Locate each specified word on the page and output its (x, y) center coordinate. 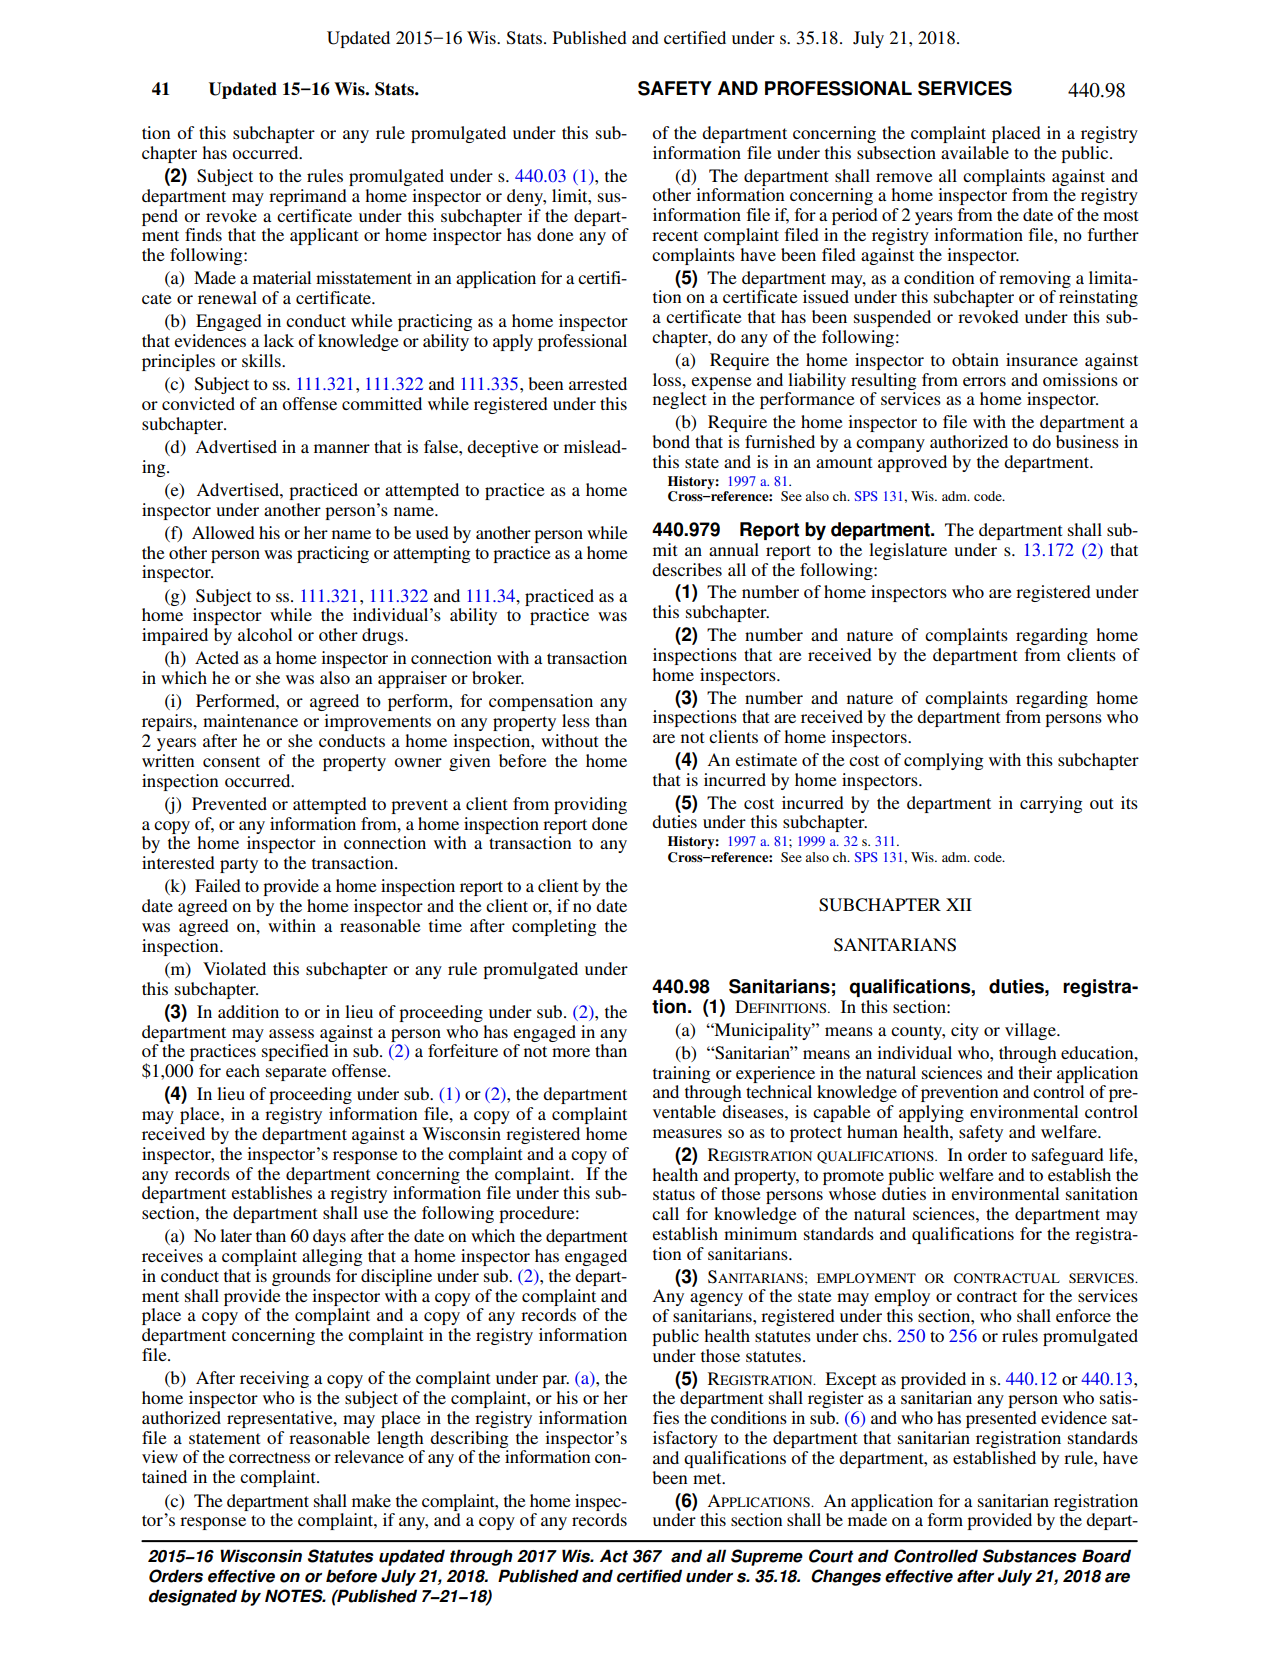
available (975, 152)
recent (675, 235)
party (239, 865)
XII (959, 904)
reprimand (308, 197)
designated (193, 1597)
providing (590, 805)
